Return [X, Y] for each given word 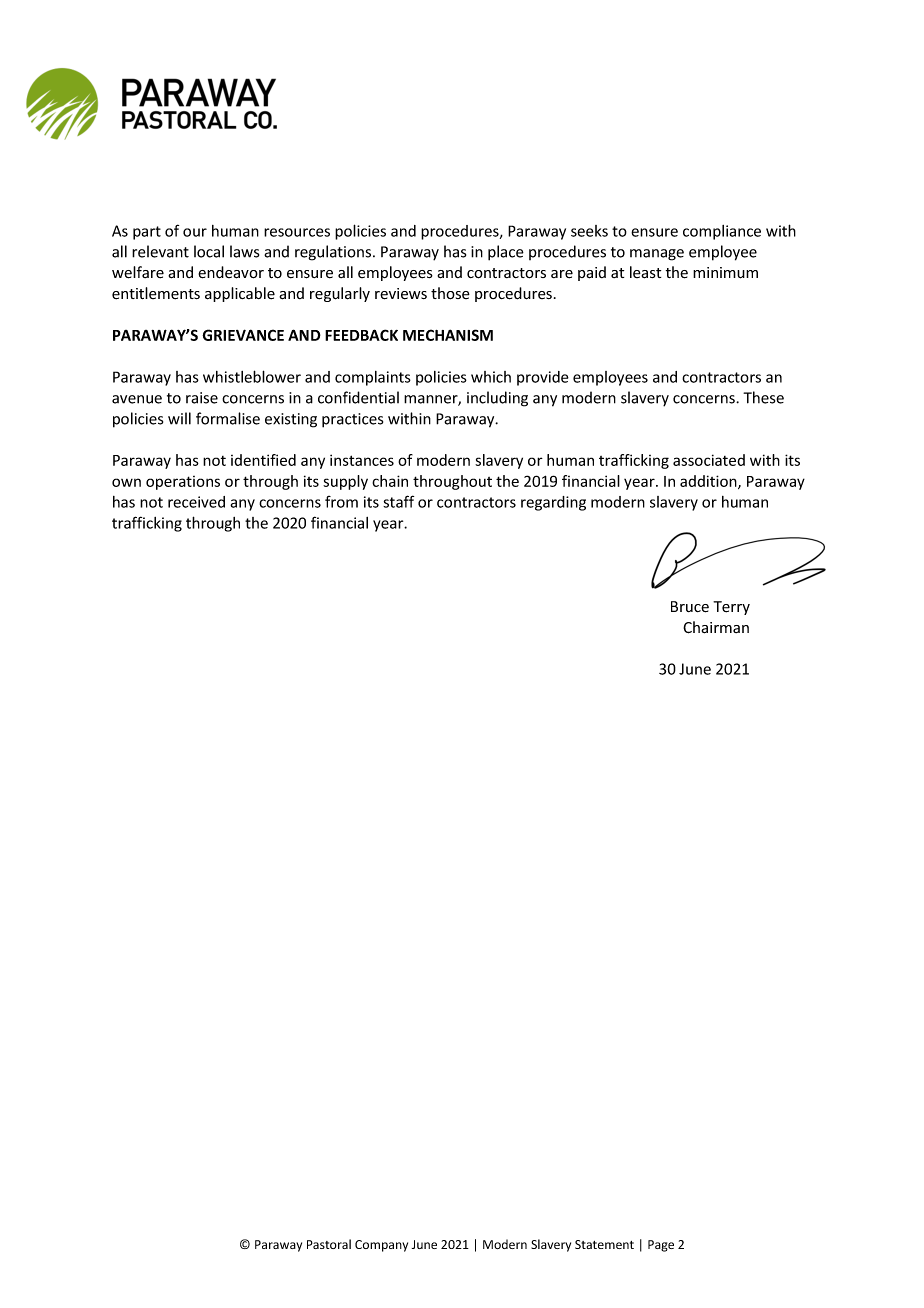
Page [661, 1246]
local [209, 251]
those [450, 293]
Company [381, 1246]
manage [657, 255]
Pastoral [329, 1244]
